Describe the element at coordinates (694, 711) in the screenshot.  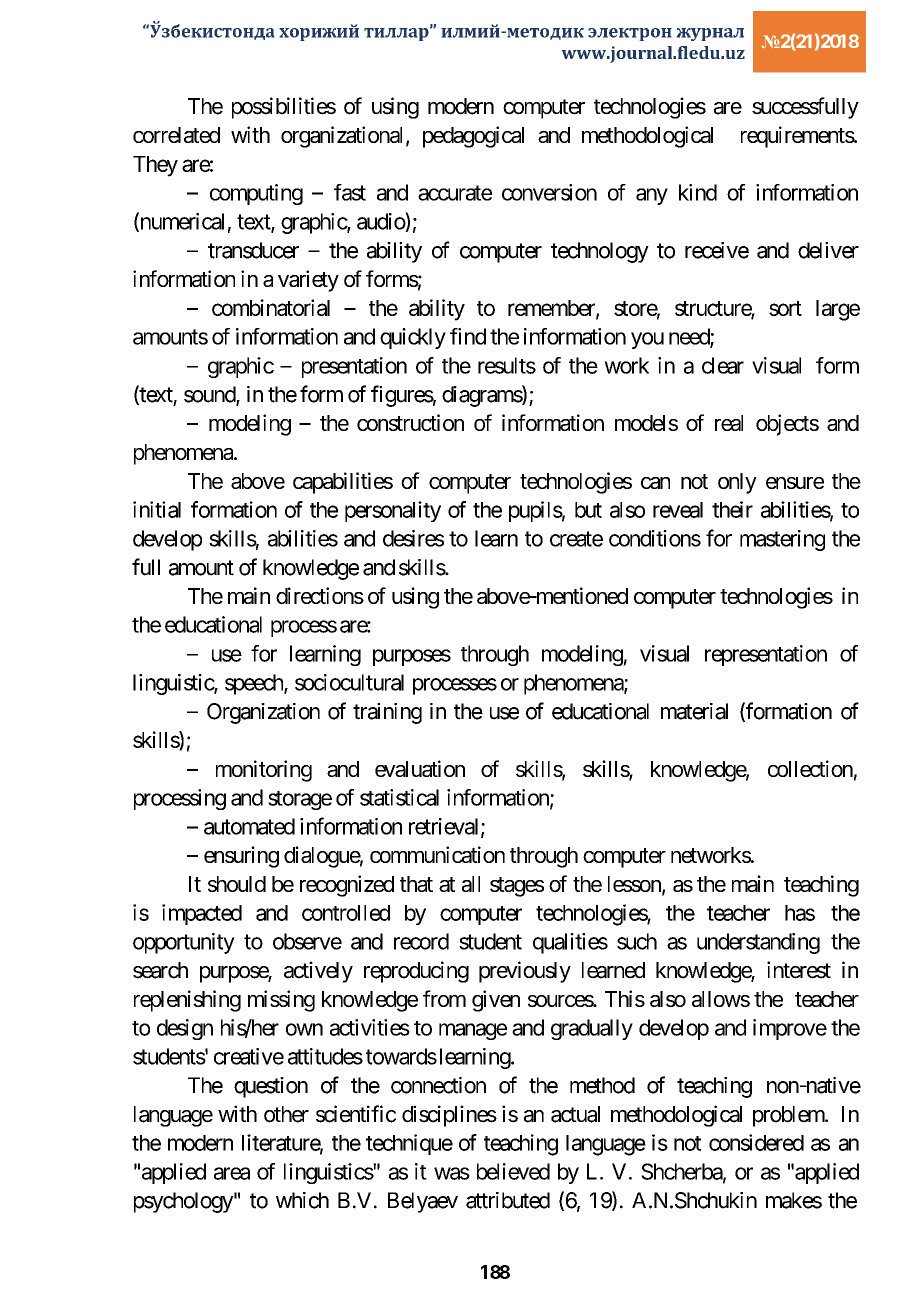
I see `material` at that location.
